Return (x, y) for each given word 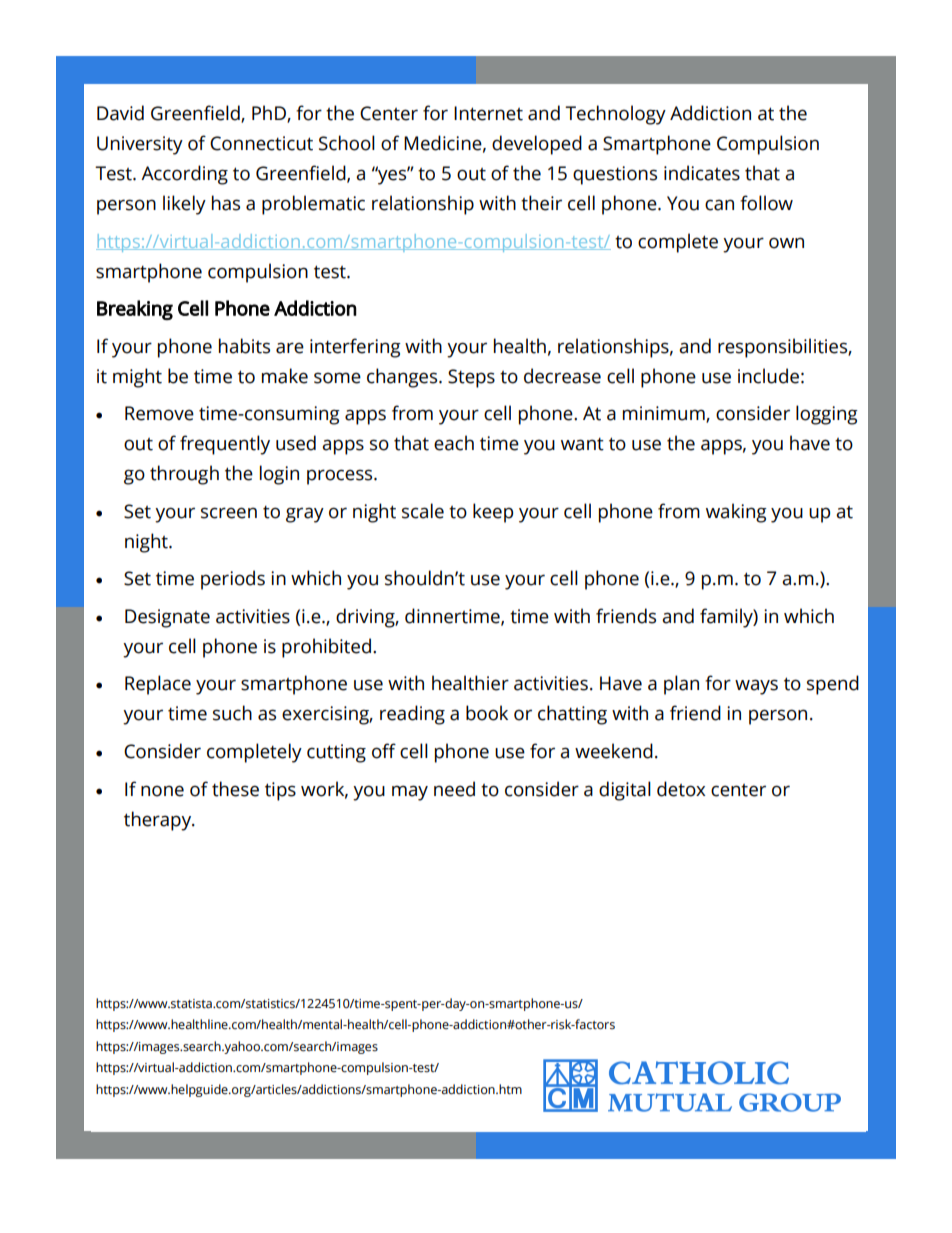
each (454, 443)
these (235, 789)
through (184, 475)
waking (736, 513)
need (454, 789)
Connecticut (261, 143)
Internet (488, 113)
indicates (702, 173)
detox (681, 789)
